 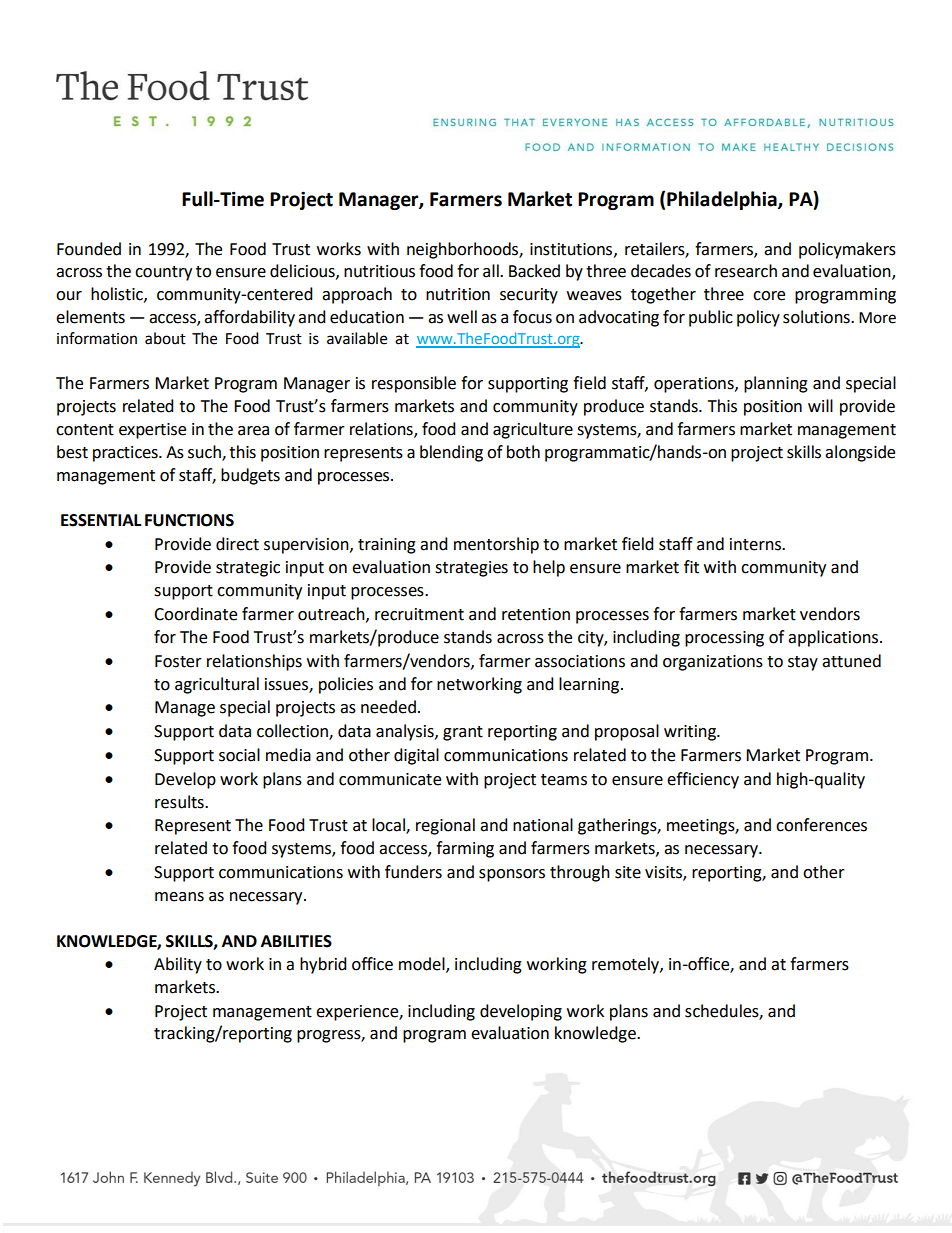 I want to click on model, so click(x=423, y=965).
